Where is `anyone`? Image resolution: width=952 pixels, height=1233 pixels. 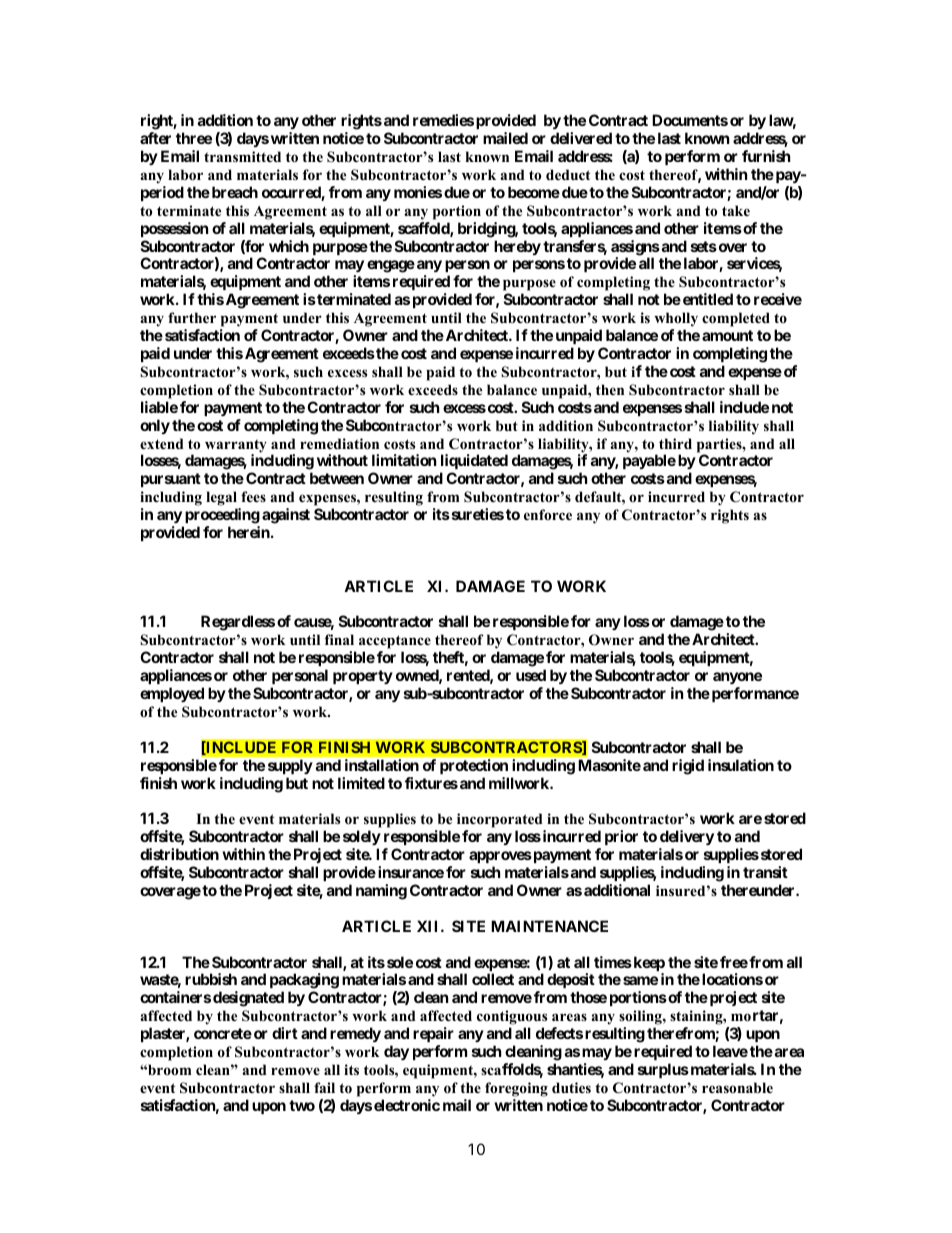 anyone is located at coordinates (737, 678).
